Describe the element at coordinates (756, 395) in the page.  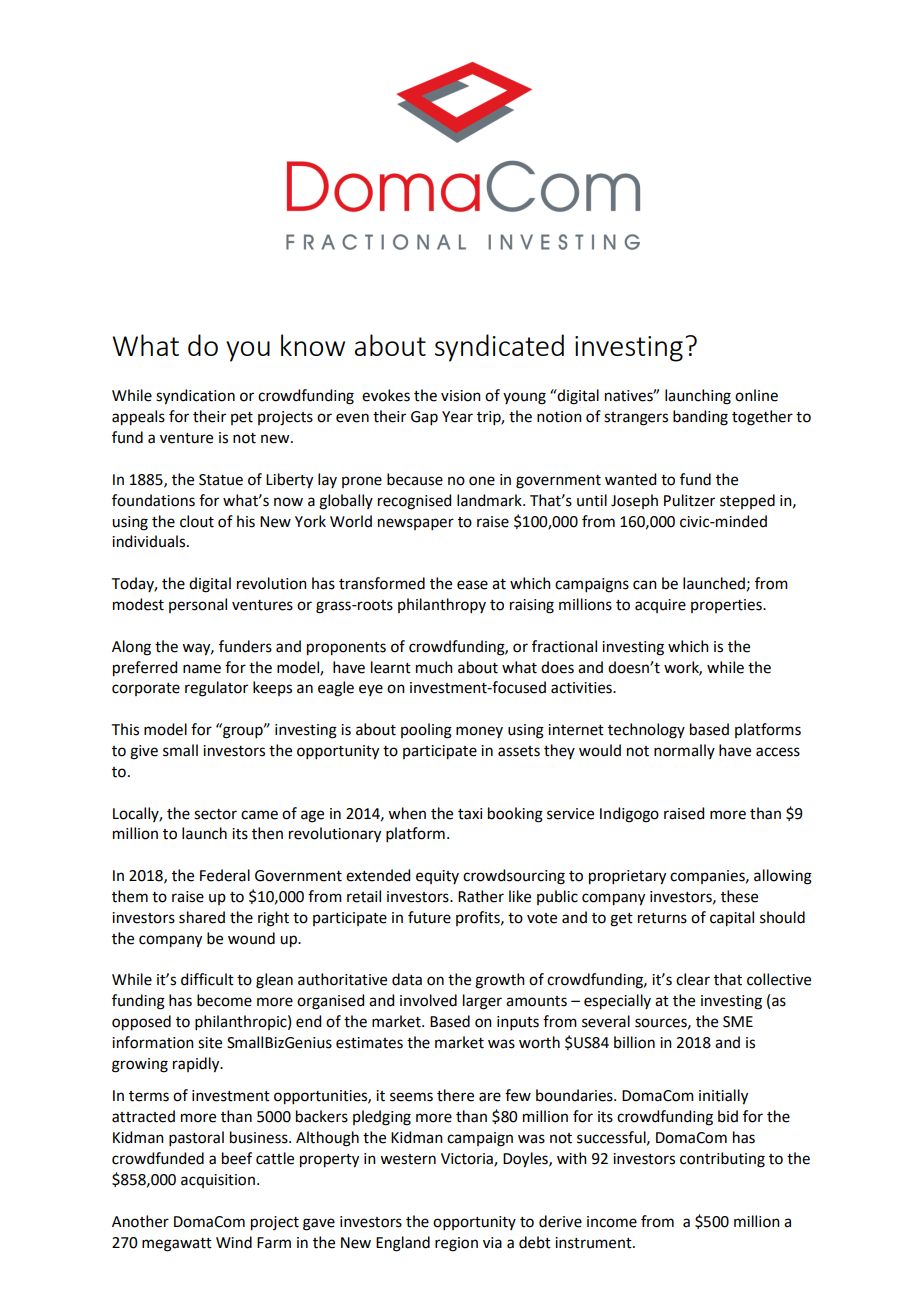
I see `online` at that location.
